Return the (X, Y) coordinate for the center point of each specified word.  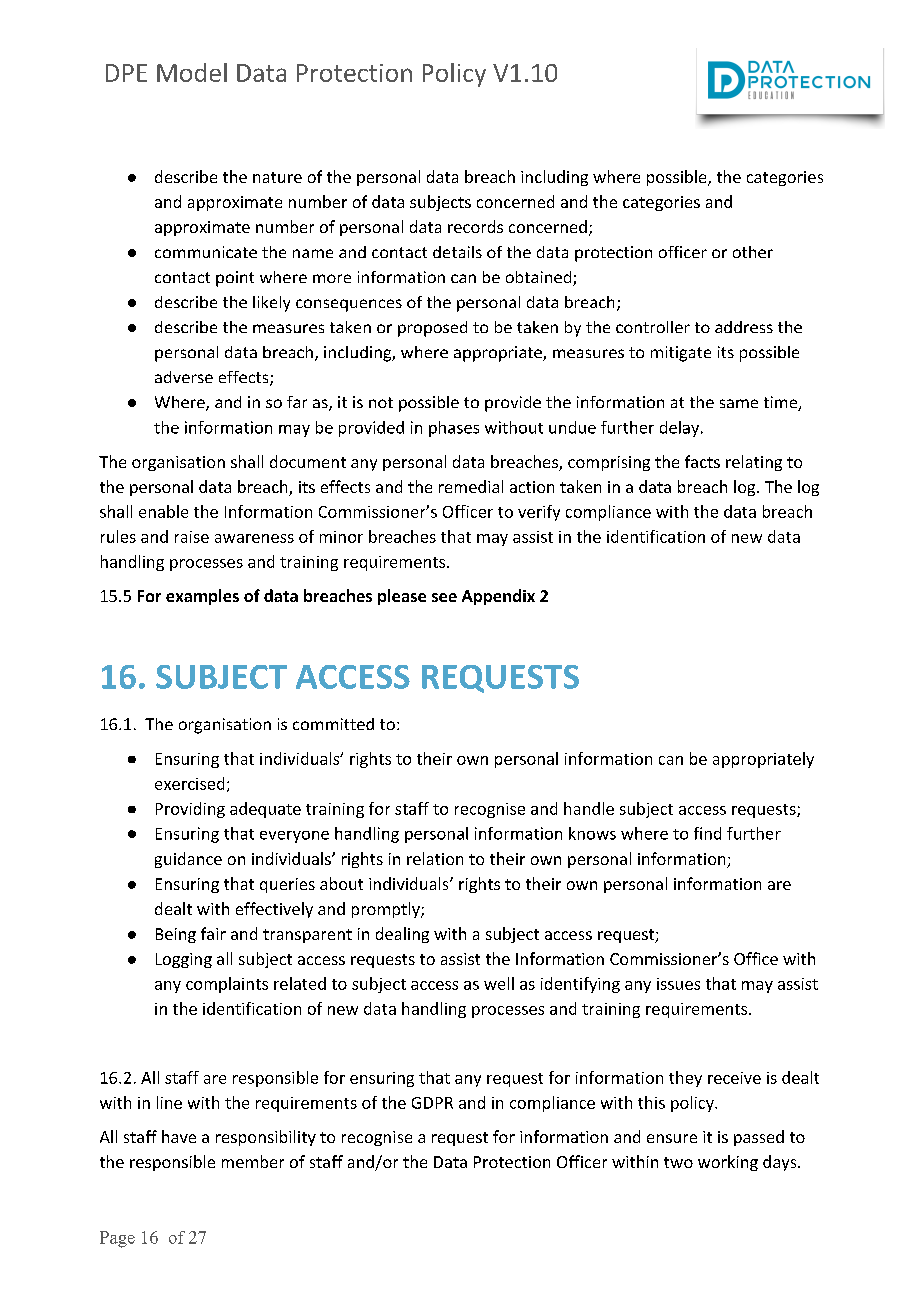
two (678, 1162)
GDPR (432, 1103)
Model (192, 72)
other (753, 252)
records (475, 226)
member (253, 1161)
